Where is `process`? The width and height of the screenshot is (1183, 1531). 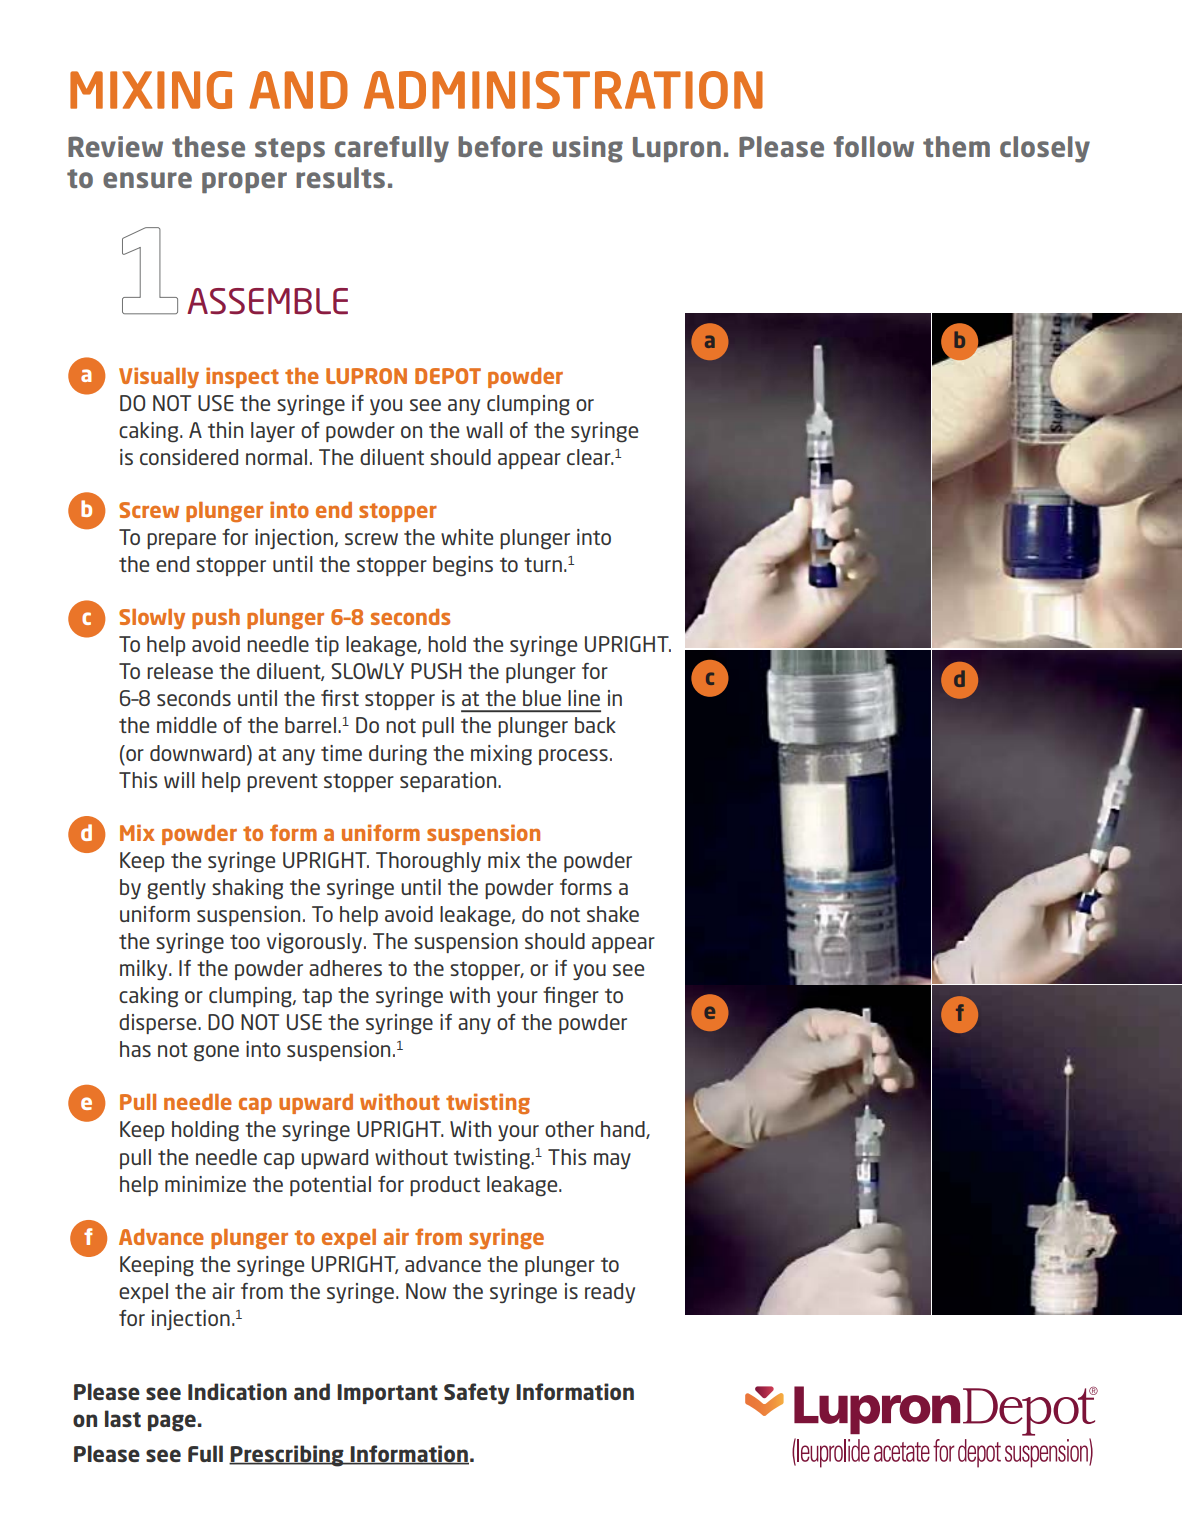 process is located at coordinates (573, 757).
